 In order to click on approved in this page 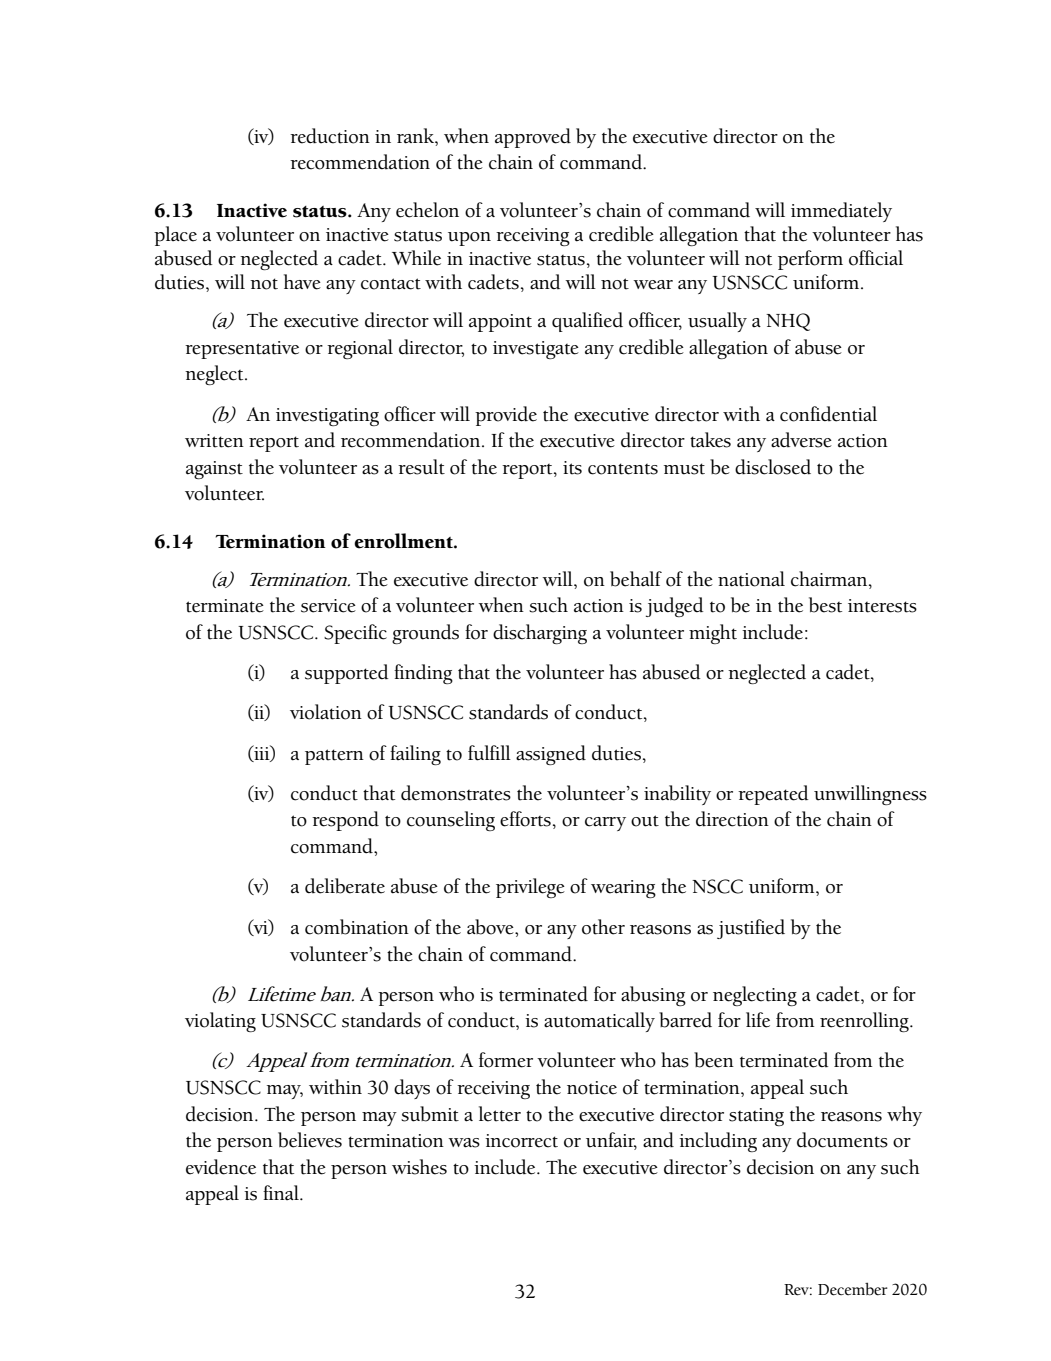, I will do `click(533, 138)`.
